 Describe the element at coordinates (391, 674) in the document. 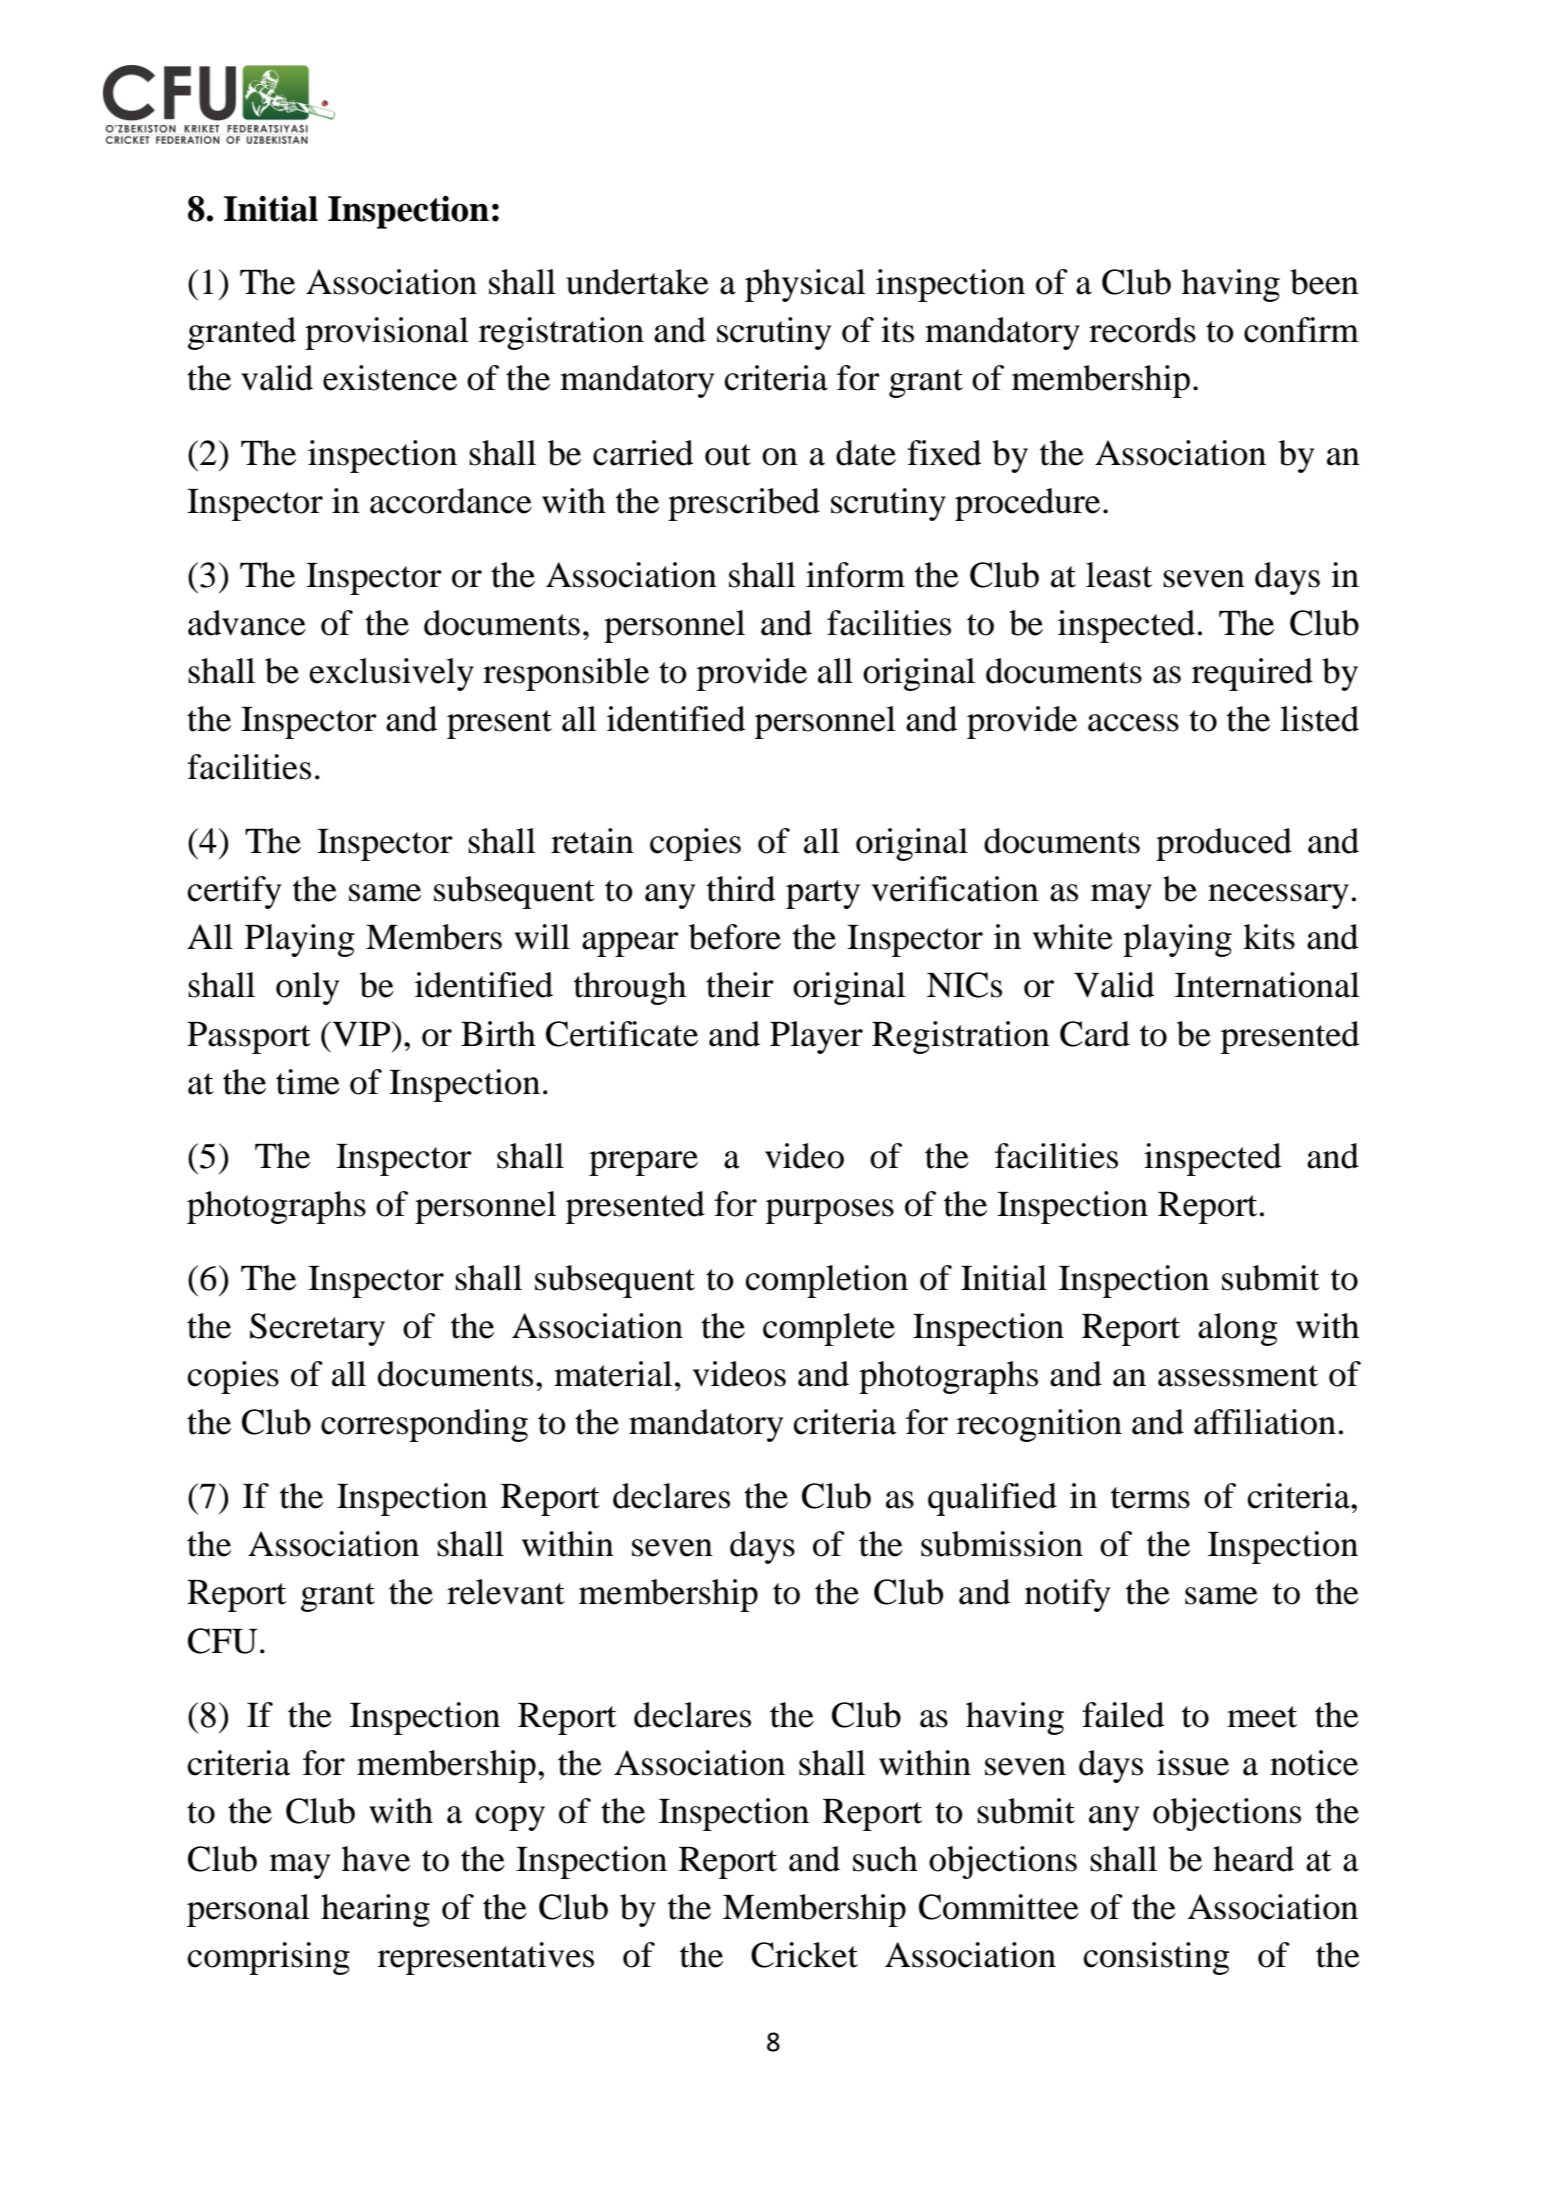

I see `exclusively` at that location.
